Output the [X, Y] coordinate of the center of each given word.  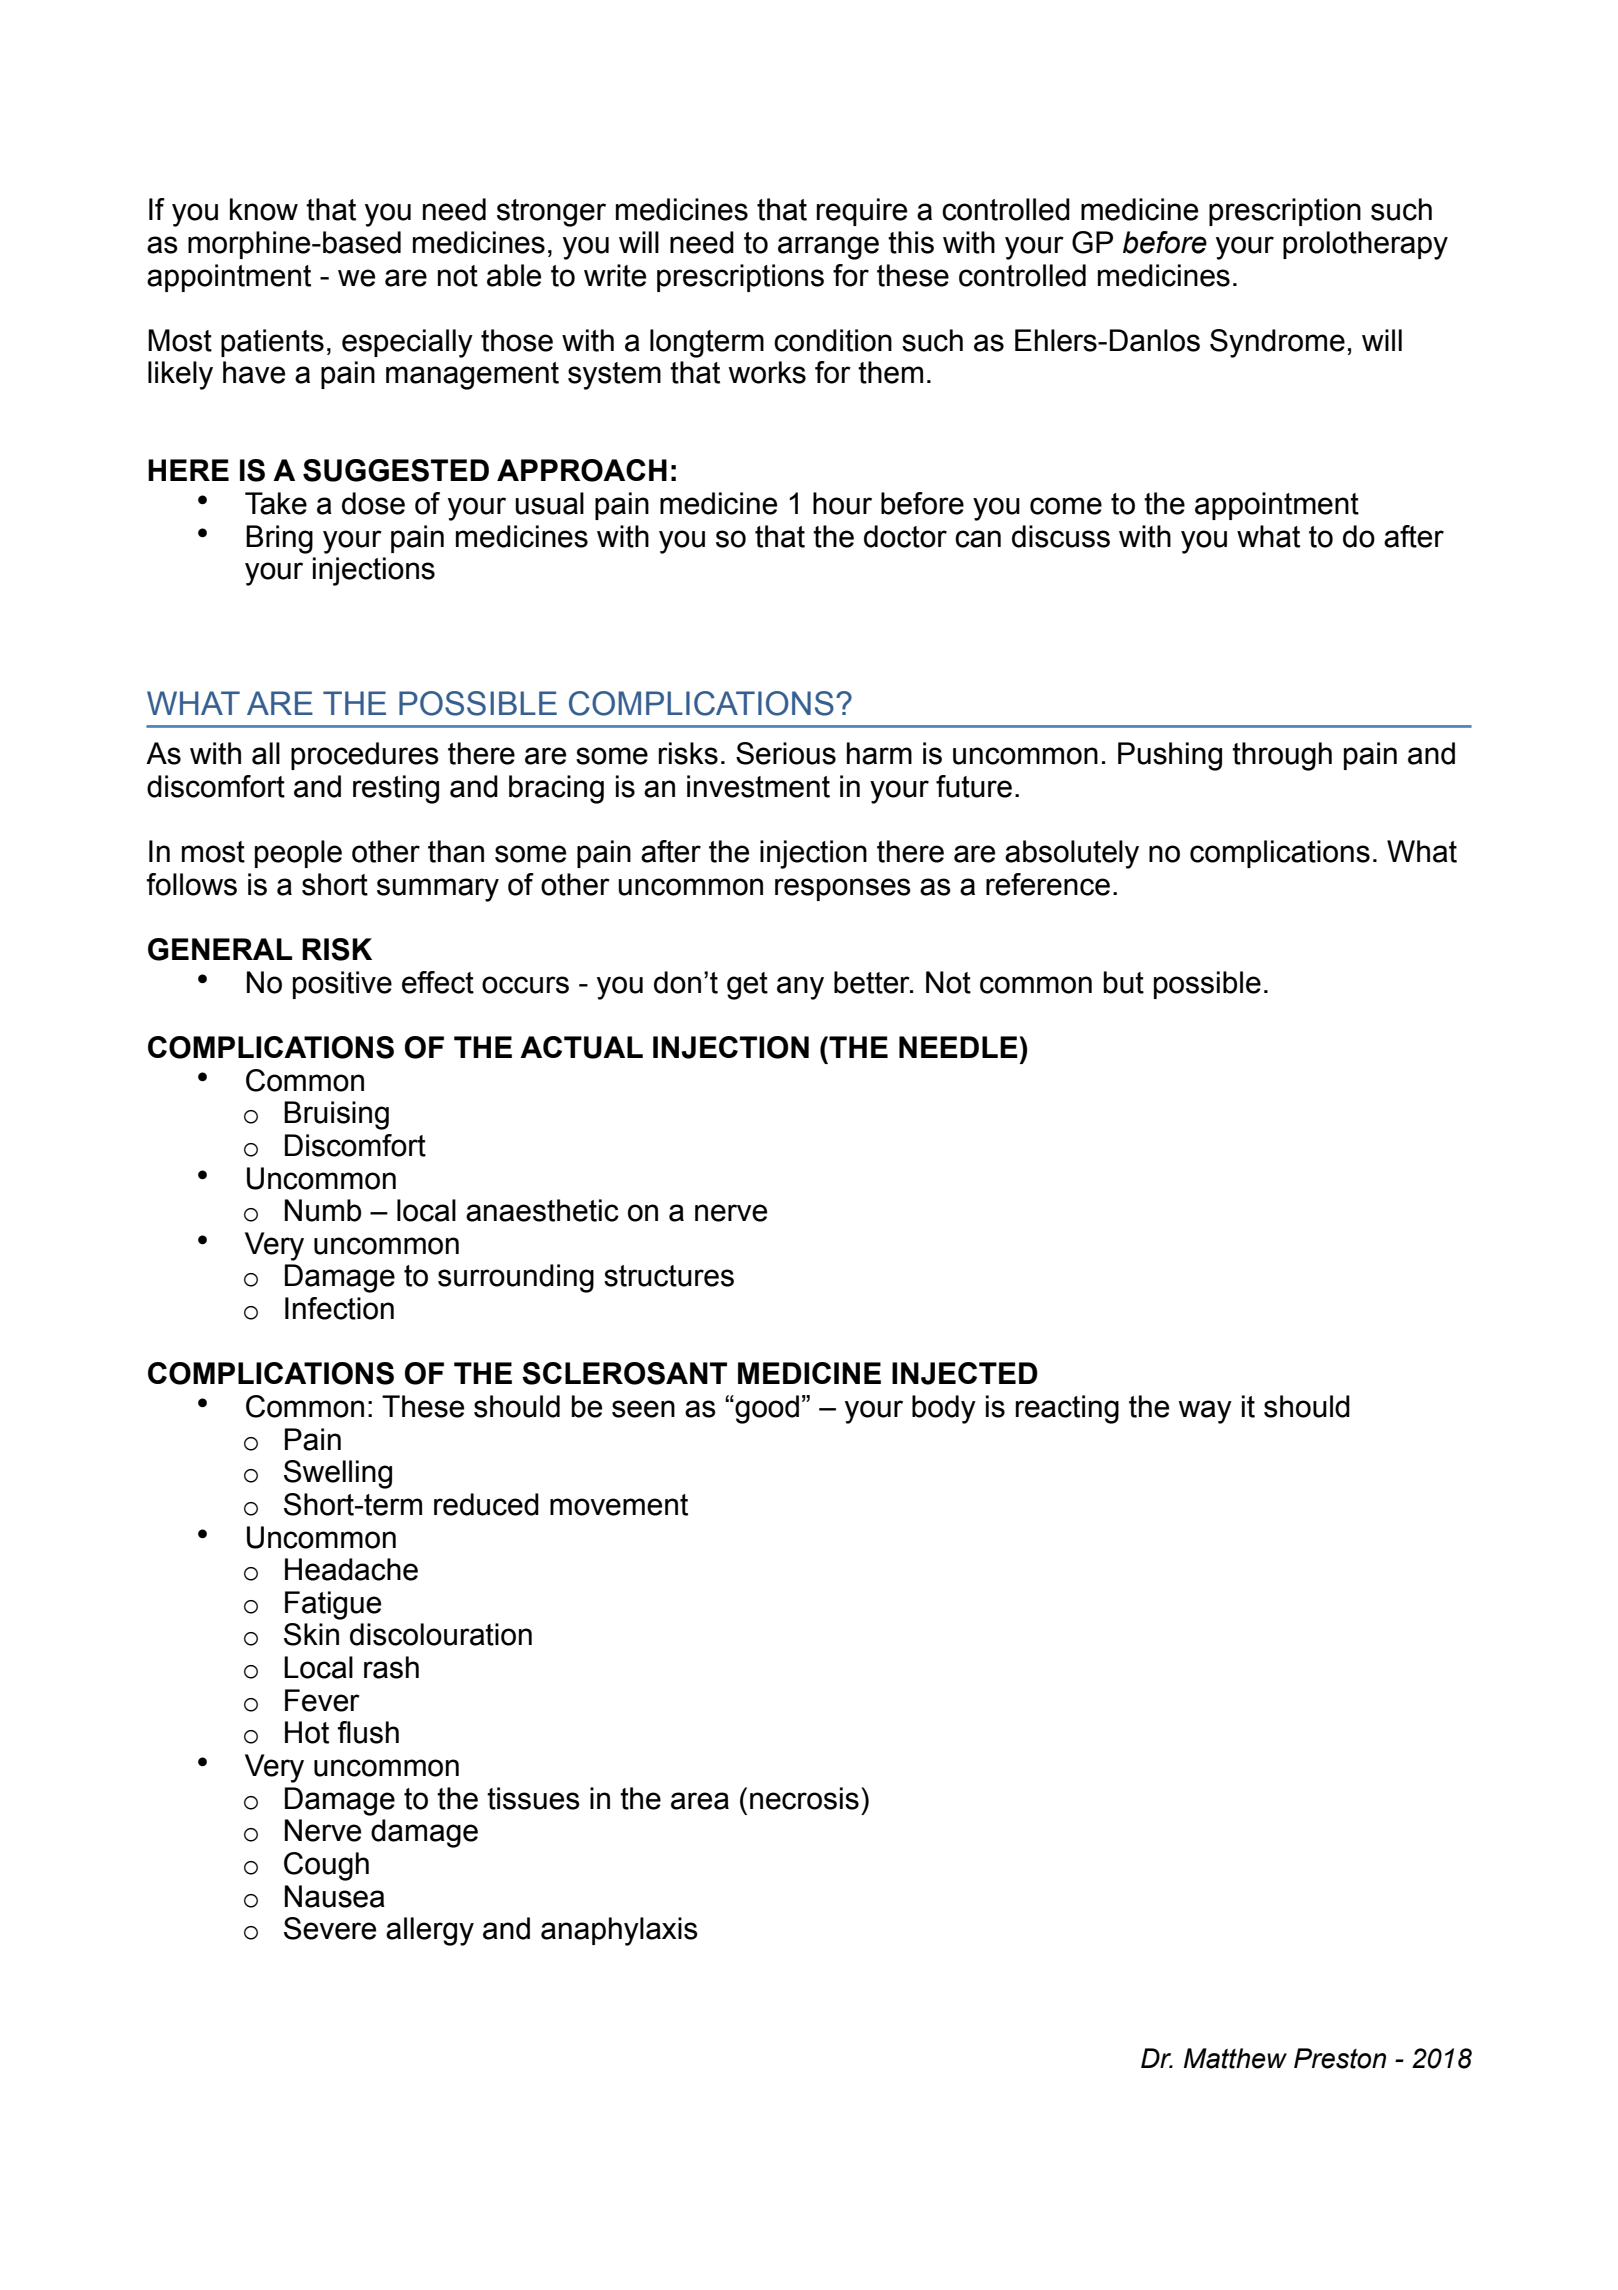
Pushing [1170, 756]
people [298, 854]
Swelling [338, 1474]
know [264, 209]
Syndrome [1277, 343]
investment [758, 786]
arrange [828, 248]
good [766, 1409]
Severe [330, 1928]
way [1205, 1412]
